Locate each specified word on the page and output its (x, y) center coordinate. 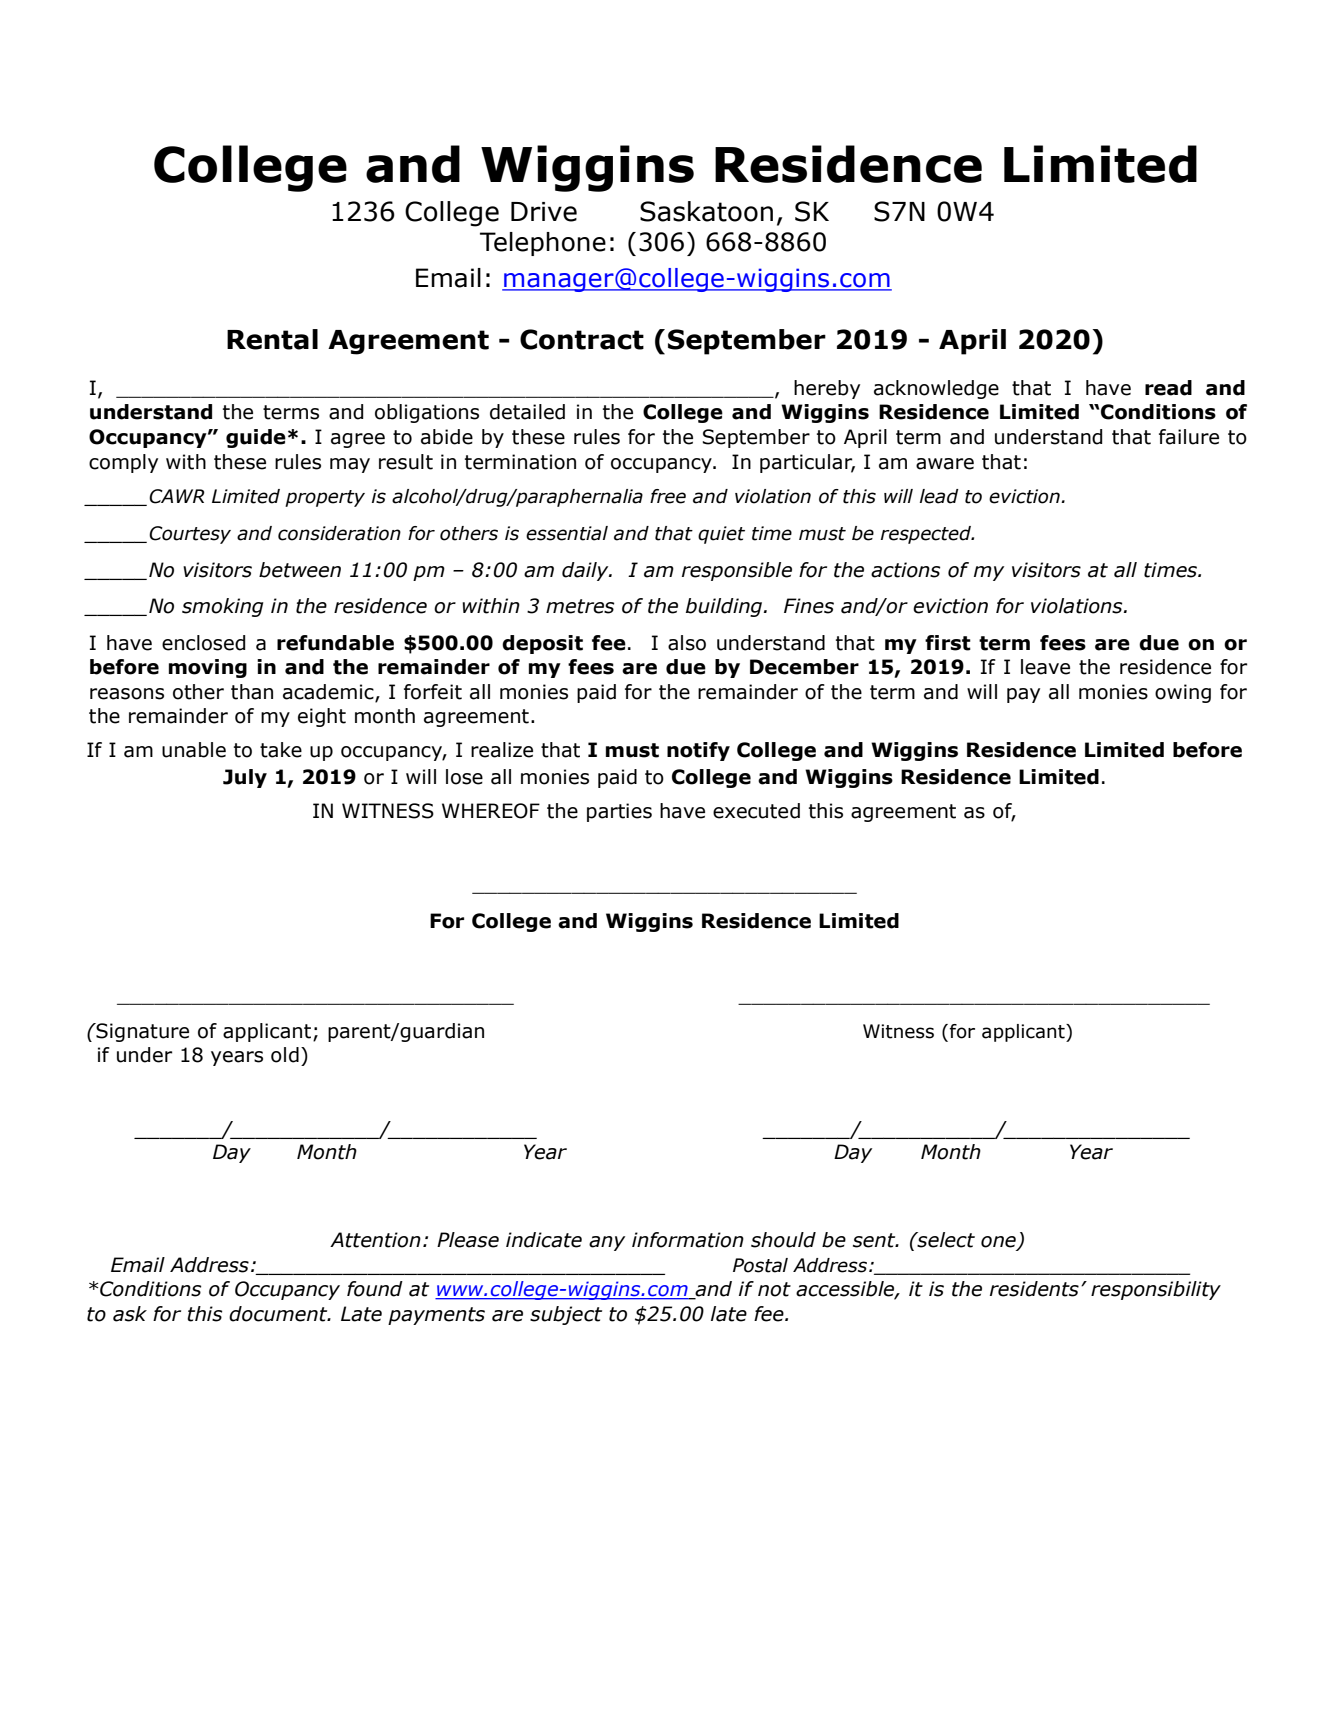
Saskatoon (706, 211)
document (279, 1314)
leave (1045, 667)
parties (619, 812)
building (725, 607)
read (1168, 388)
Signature (141, 1032)
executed (756, 811)
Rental (272, 339)
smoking (222, 607)
